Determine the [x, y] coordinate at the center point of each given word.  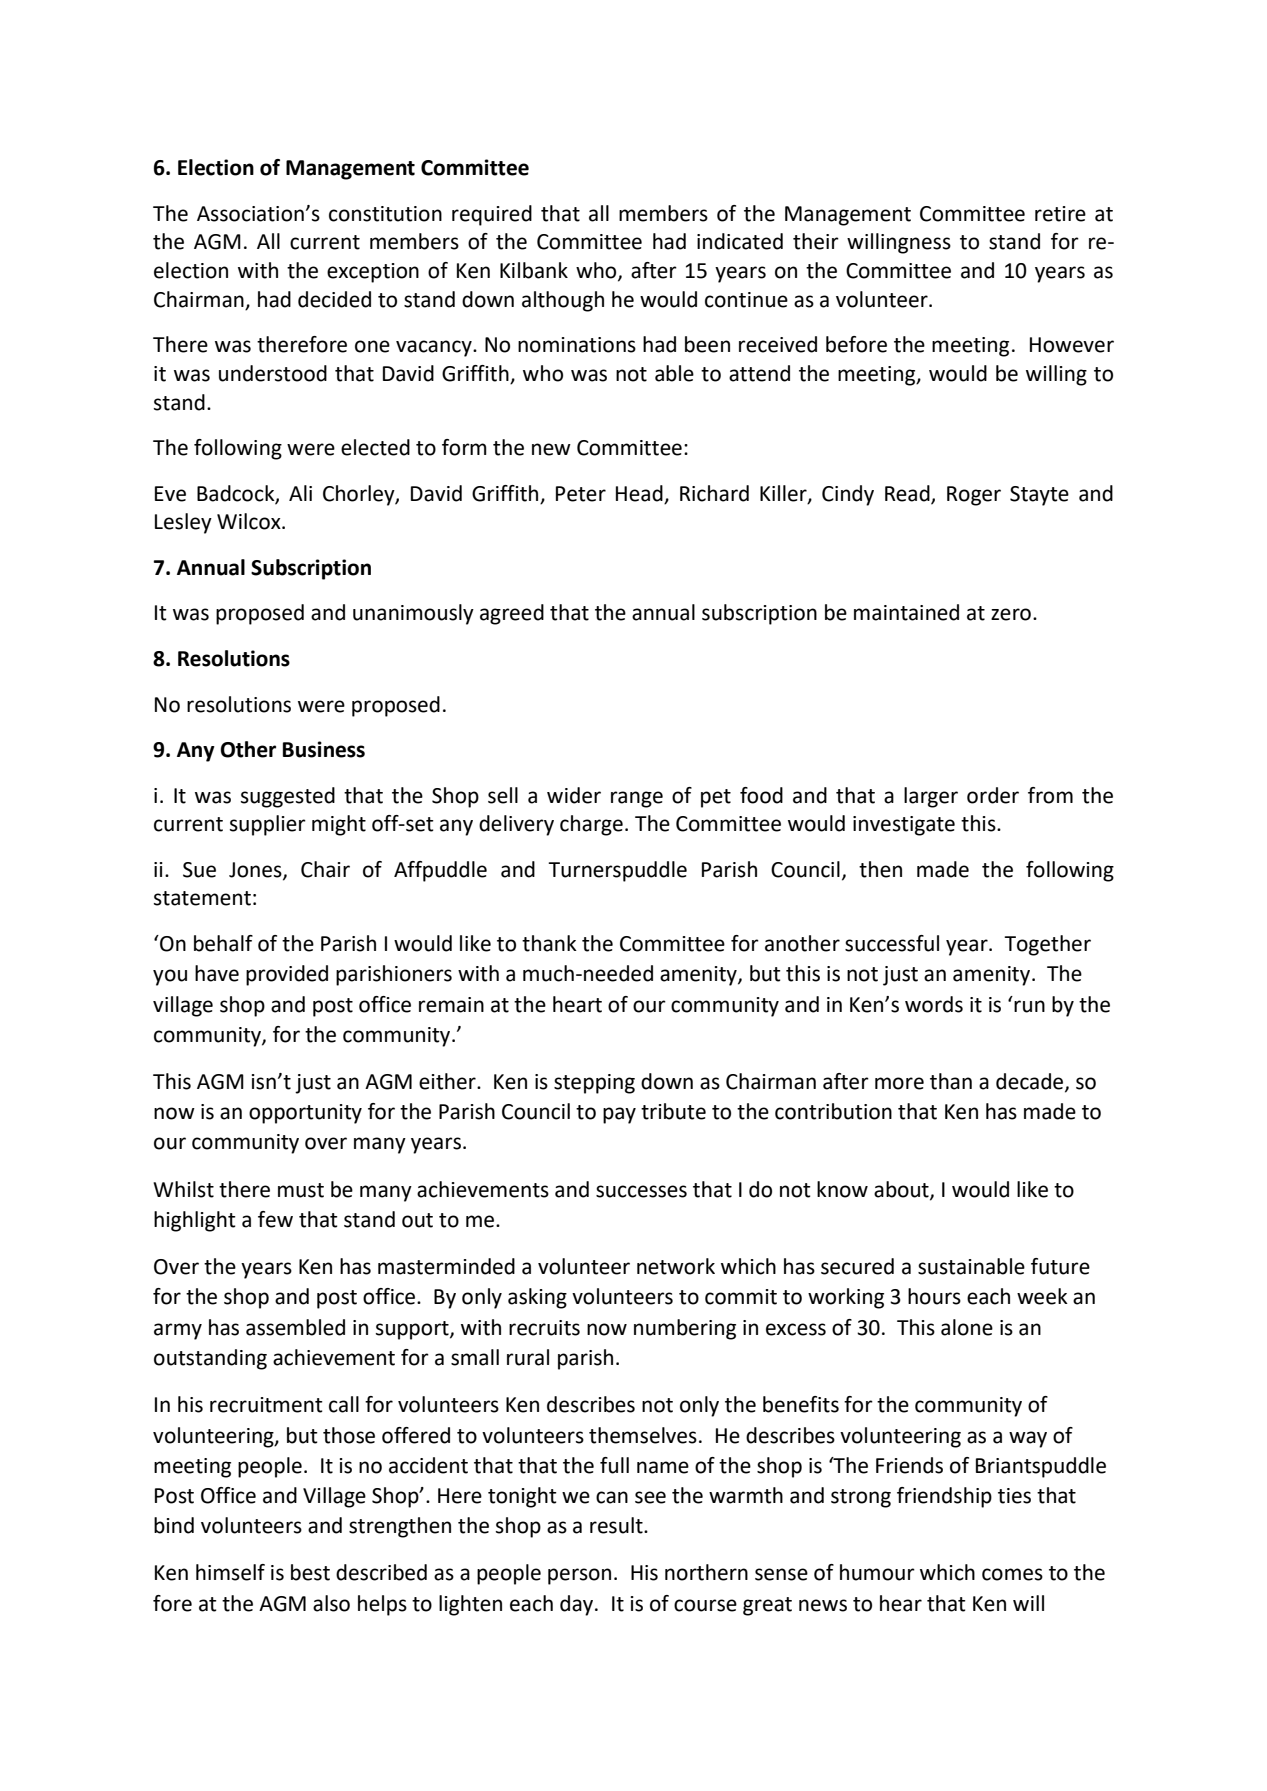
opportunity [305, 1114]
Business [324, 749]
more [899, 1083]
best [310, 1572]
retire [1060, 214]
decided [334, 299]
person [579, 1576]
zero [1011, 614]
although [563, 301]
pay [619, 1115]
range [637, 799]
